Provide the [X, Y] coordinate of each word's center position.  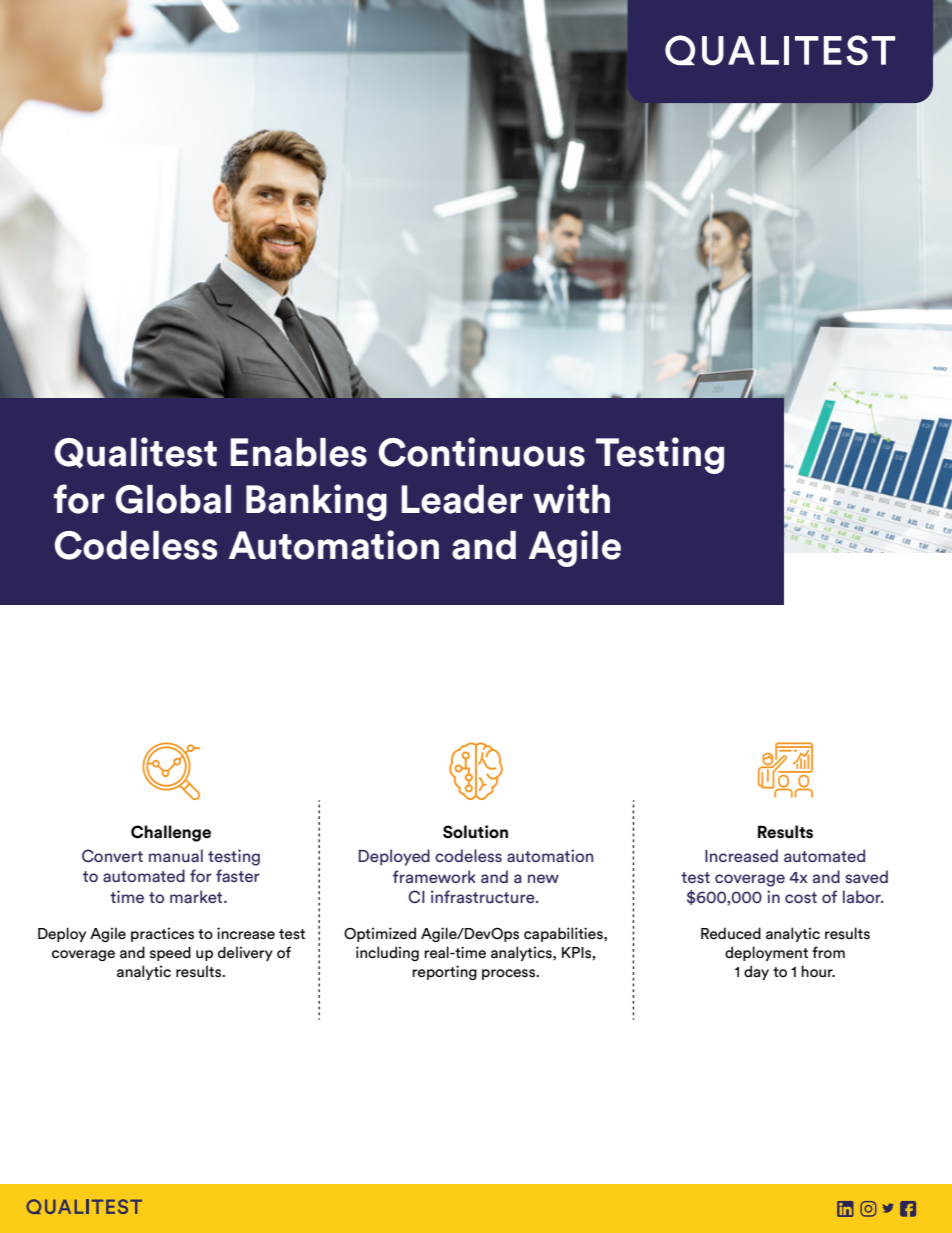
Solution [475, 832]
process [509, 974]
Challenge [171, 833]
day [756, 972]
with [571, 499]
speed [170, 953]
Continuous [482, 452]
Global [173, 499]
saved [866, 876]
